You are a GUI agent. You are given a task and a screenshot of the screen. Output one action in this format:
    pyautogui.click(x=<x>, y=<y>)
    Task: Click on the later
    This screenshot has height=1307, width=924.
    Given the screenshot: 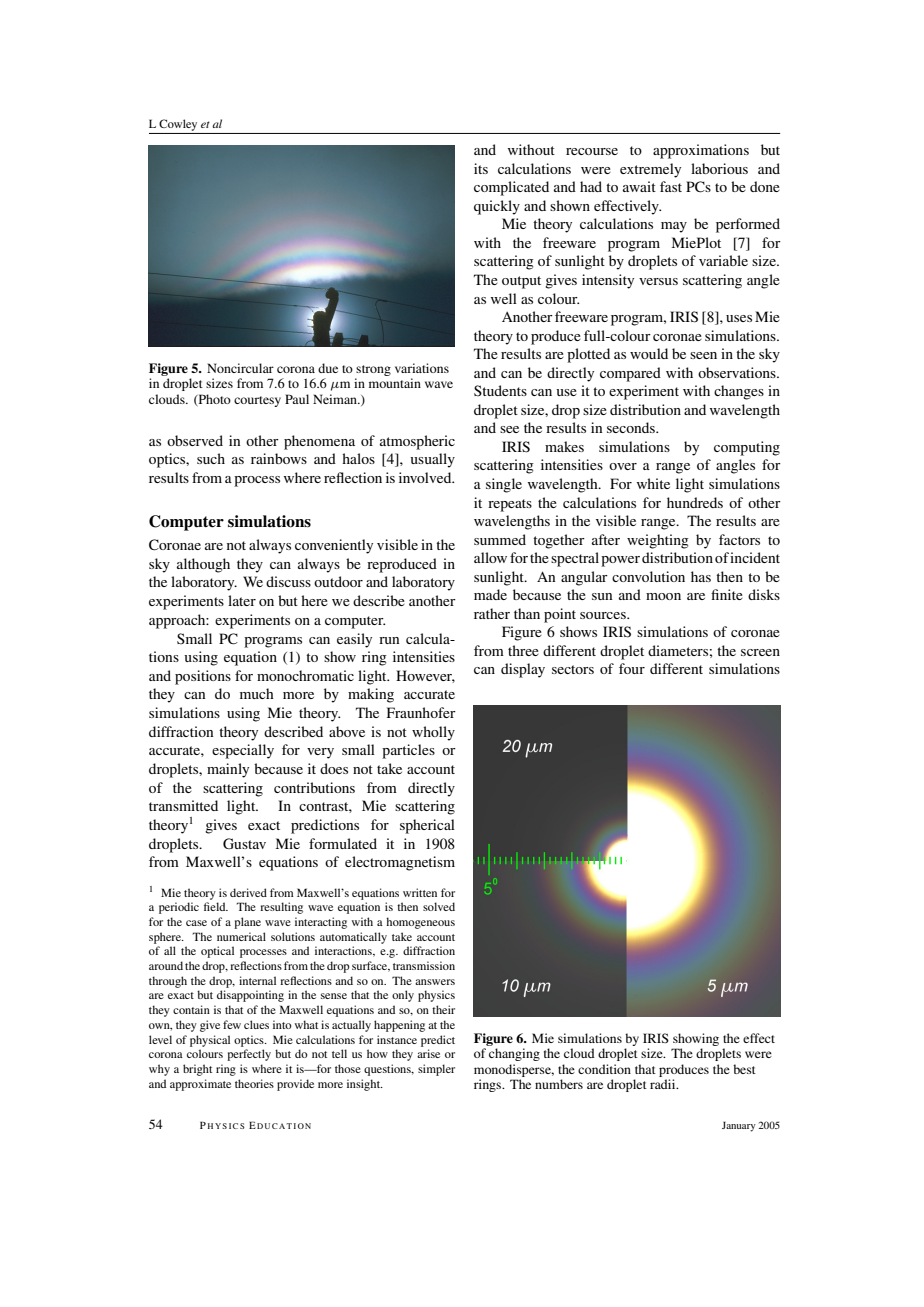 What is the action you would take?
    pyautogui.click(x=242, y=600)
